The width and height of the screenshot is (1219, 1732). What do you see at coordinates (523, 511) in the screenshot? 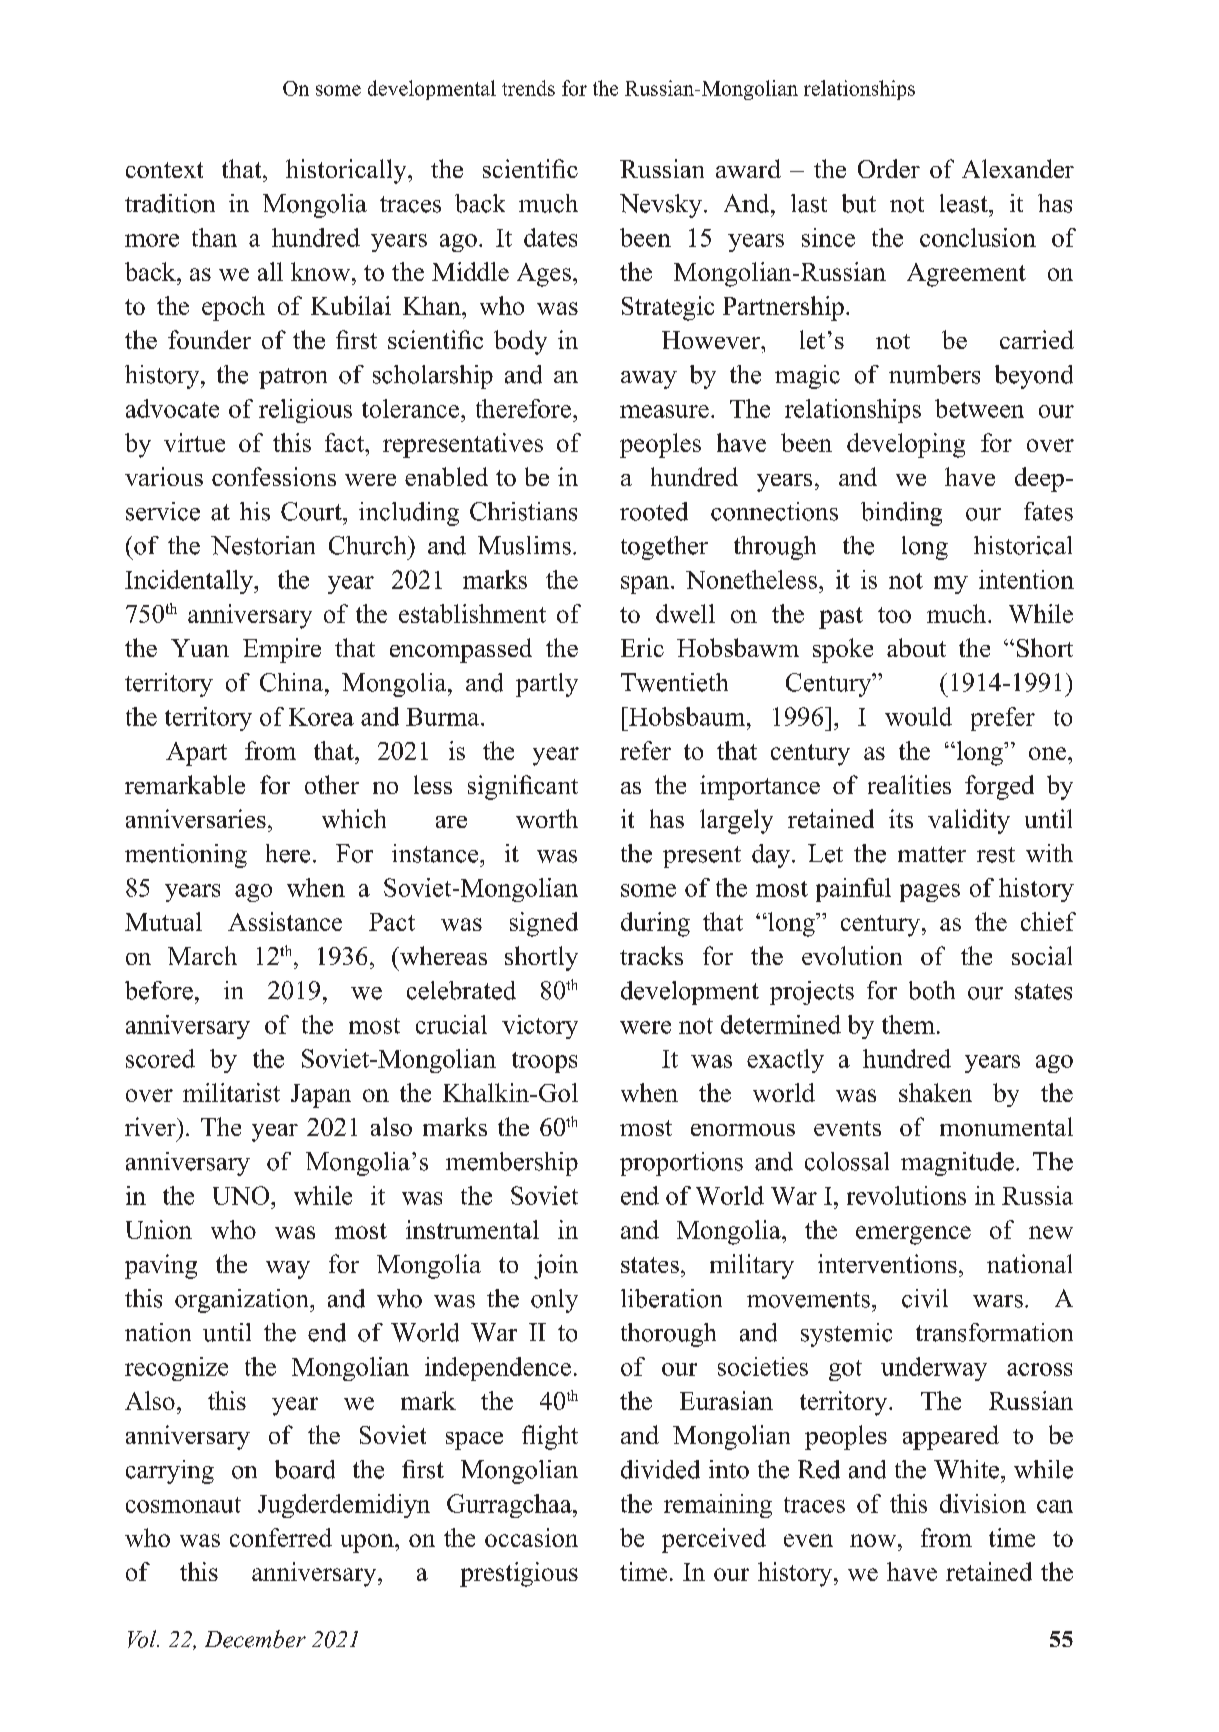
I see `Christians` at bounding box center [523, 511].
